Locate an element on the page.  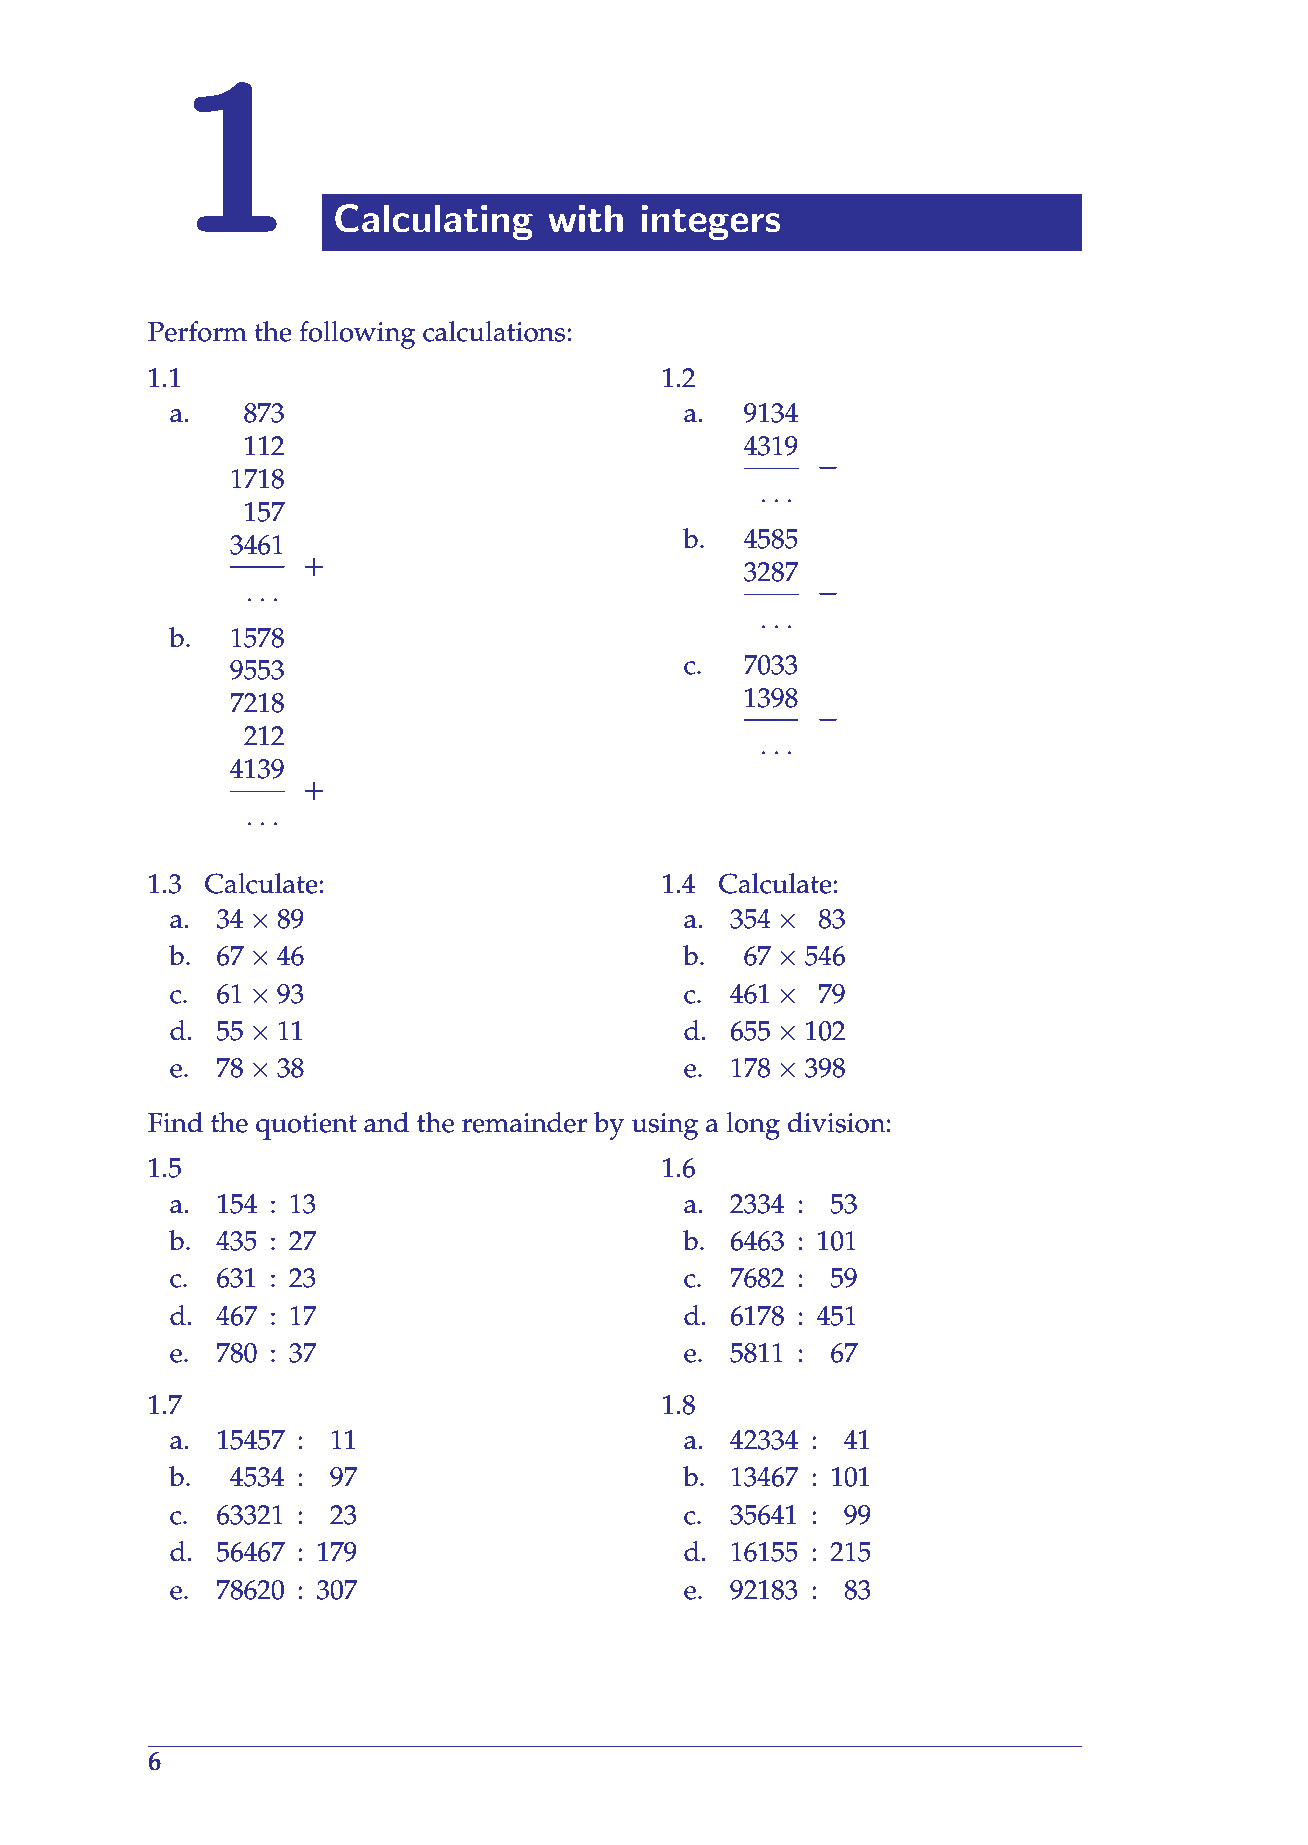
calculations is located at coordinates (495, 331).
